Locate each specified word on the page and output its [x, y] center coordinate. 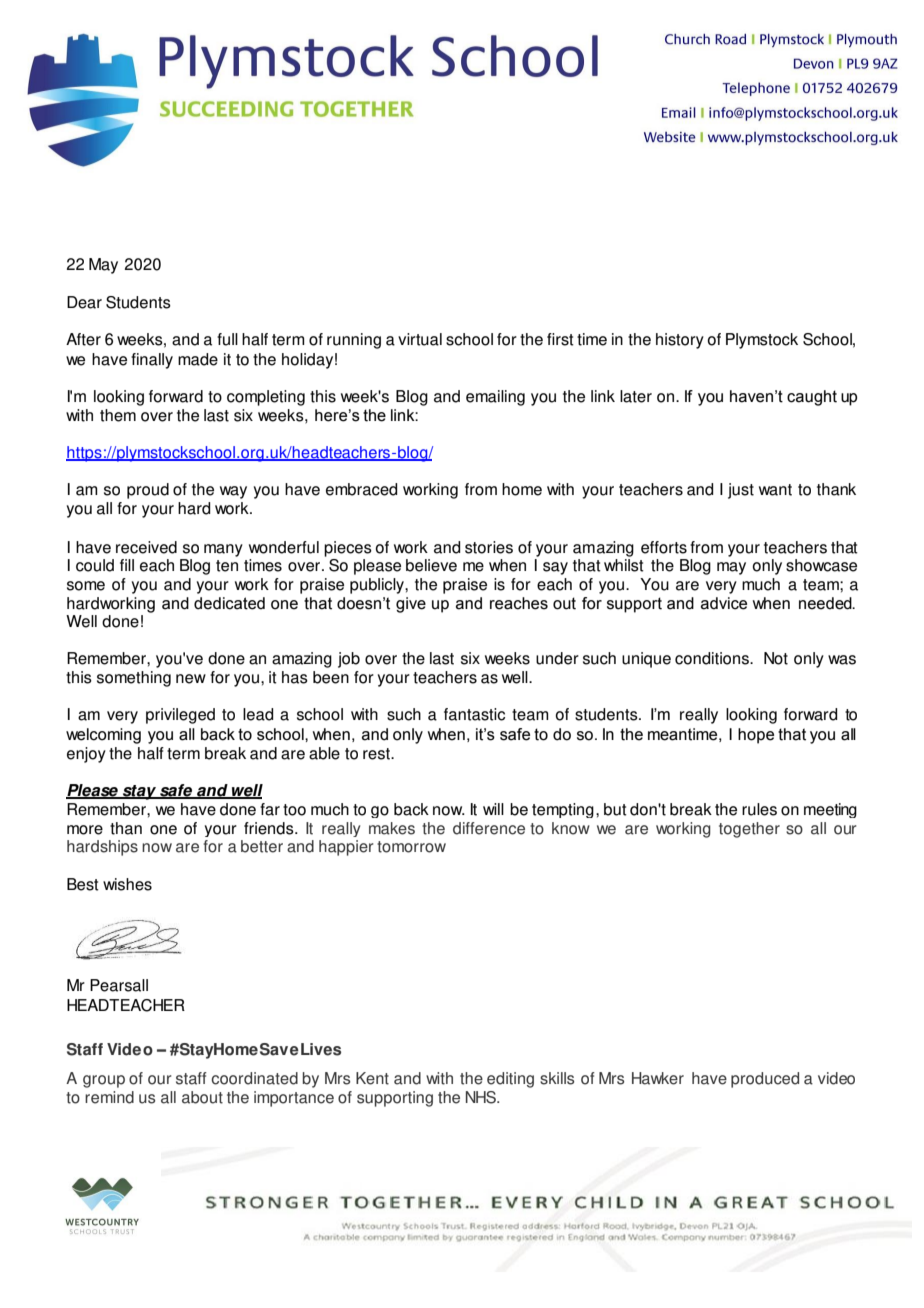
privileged [180, 716]
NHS [482, 1097]
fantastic [474, 714]
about [202, 1097]
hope [756, 736]
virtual [420, 339]
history [680, 341]
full [227, 339]
